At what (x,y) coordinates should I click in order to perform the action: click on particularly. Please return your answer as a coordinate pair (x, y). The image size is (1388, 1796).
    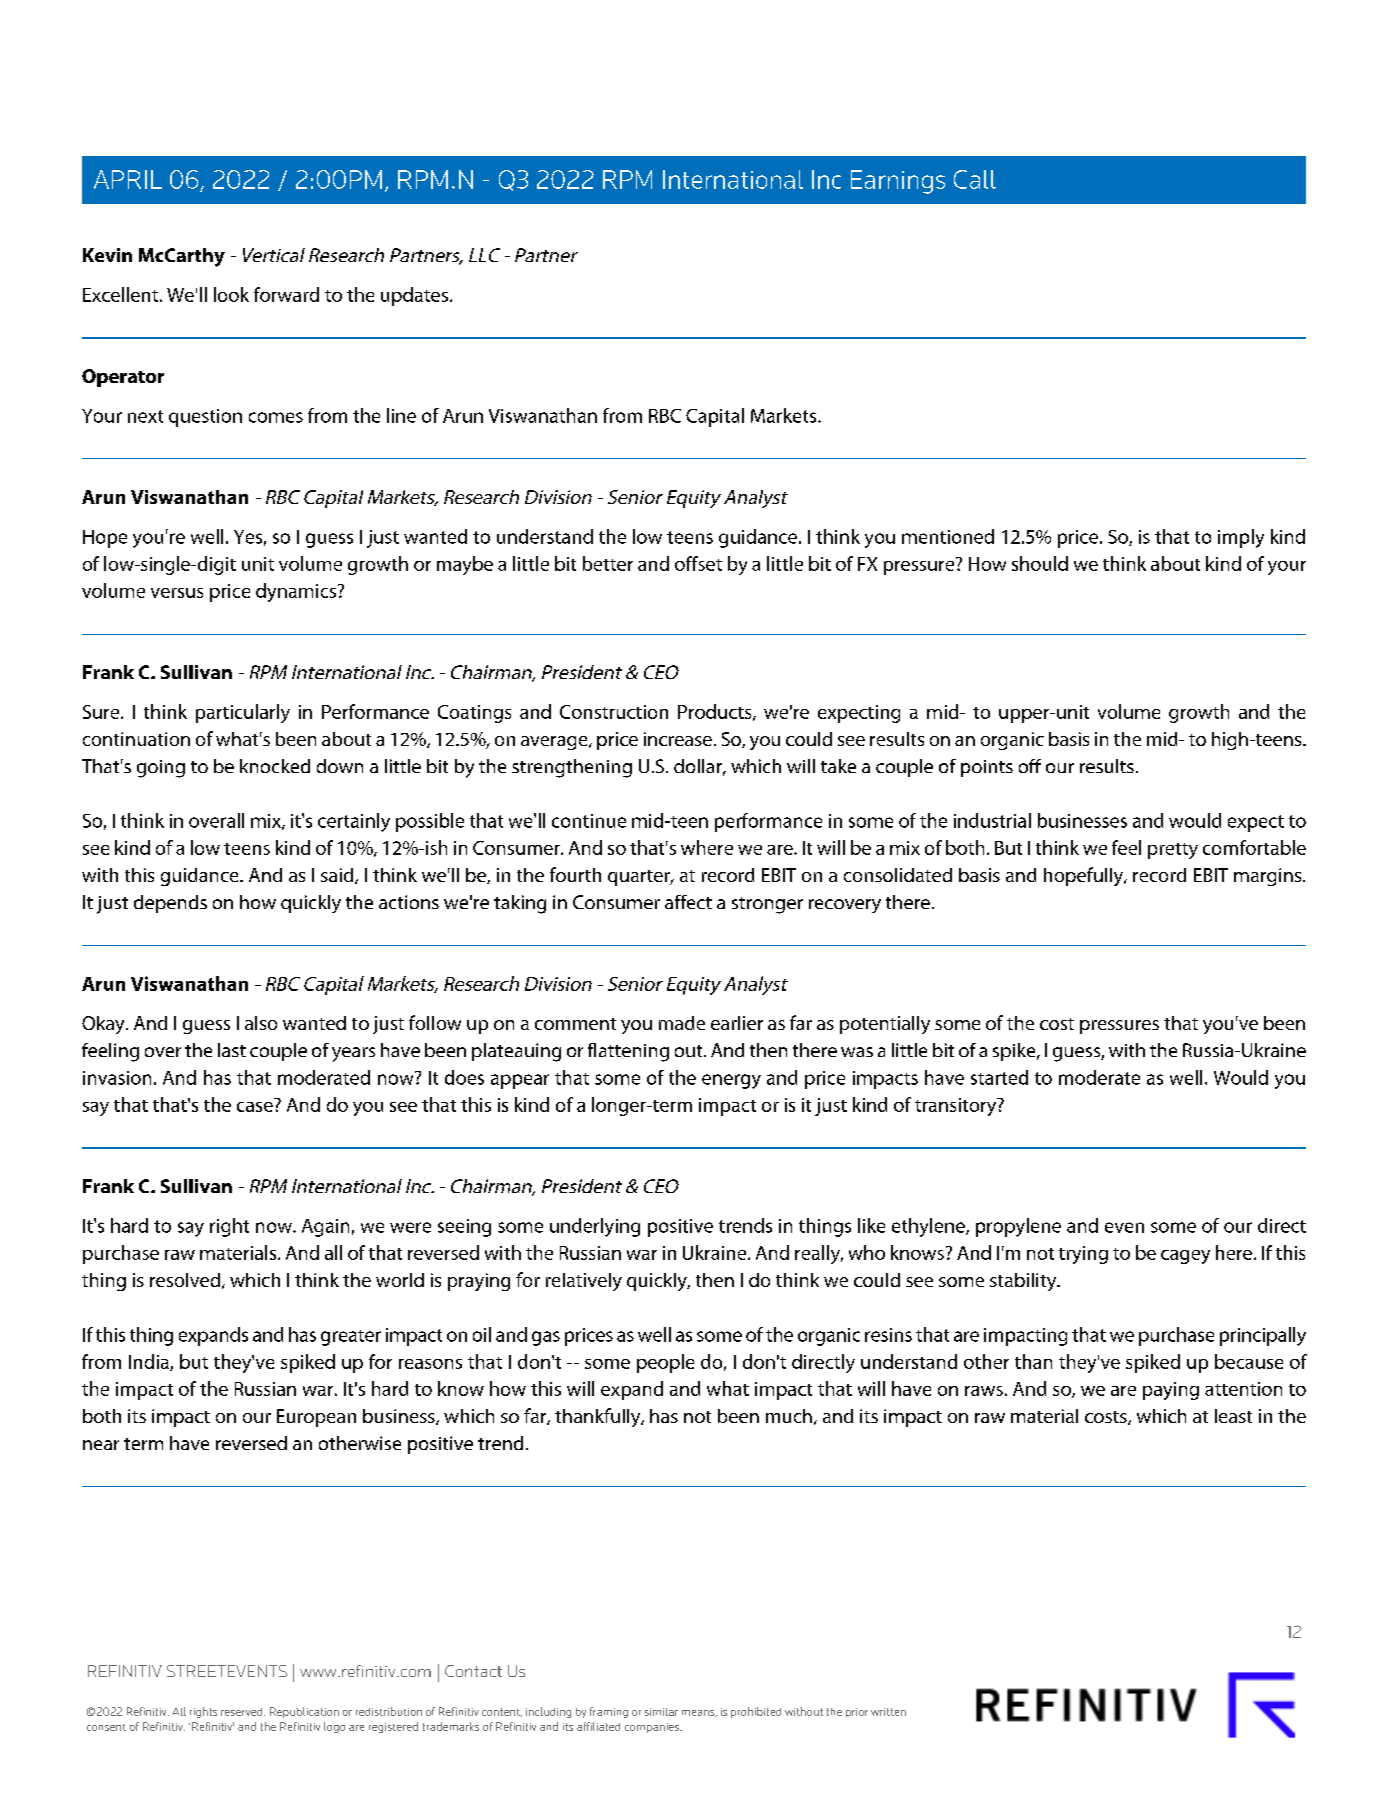
    Looking at the image, I should click on (243, 713).
